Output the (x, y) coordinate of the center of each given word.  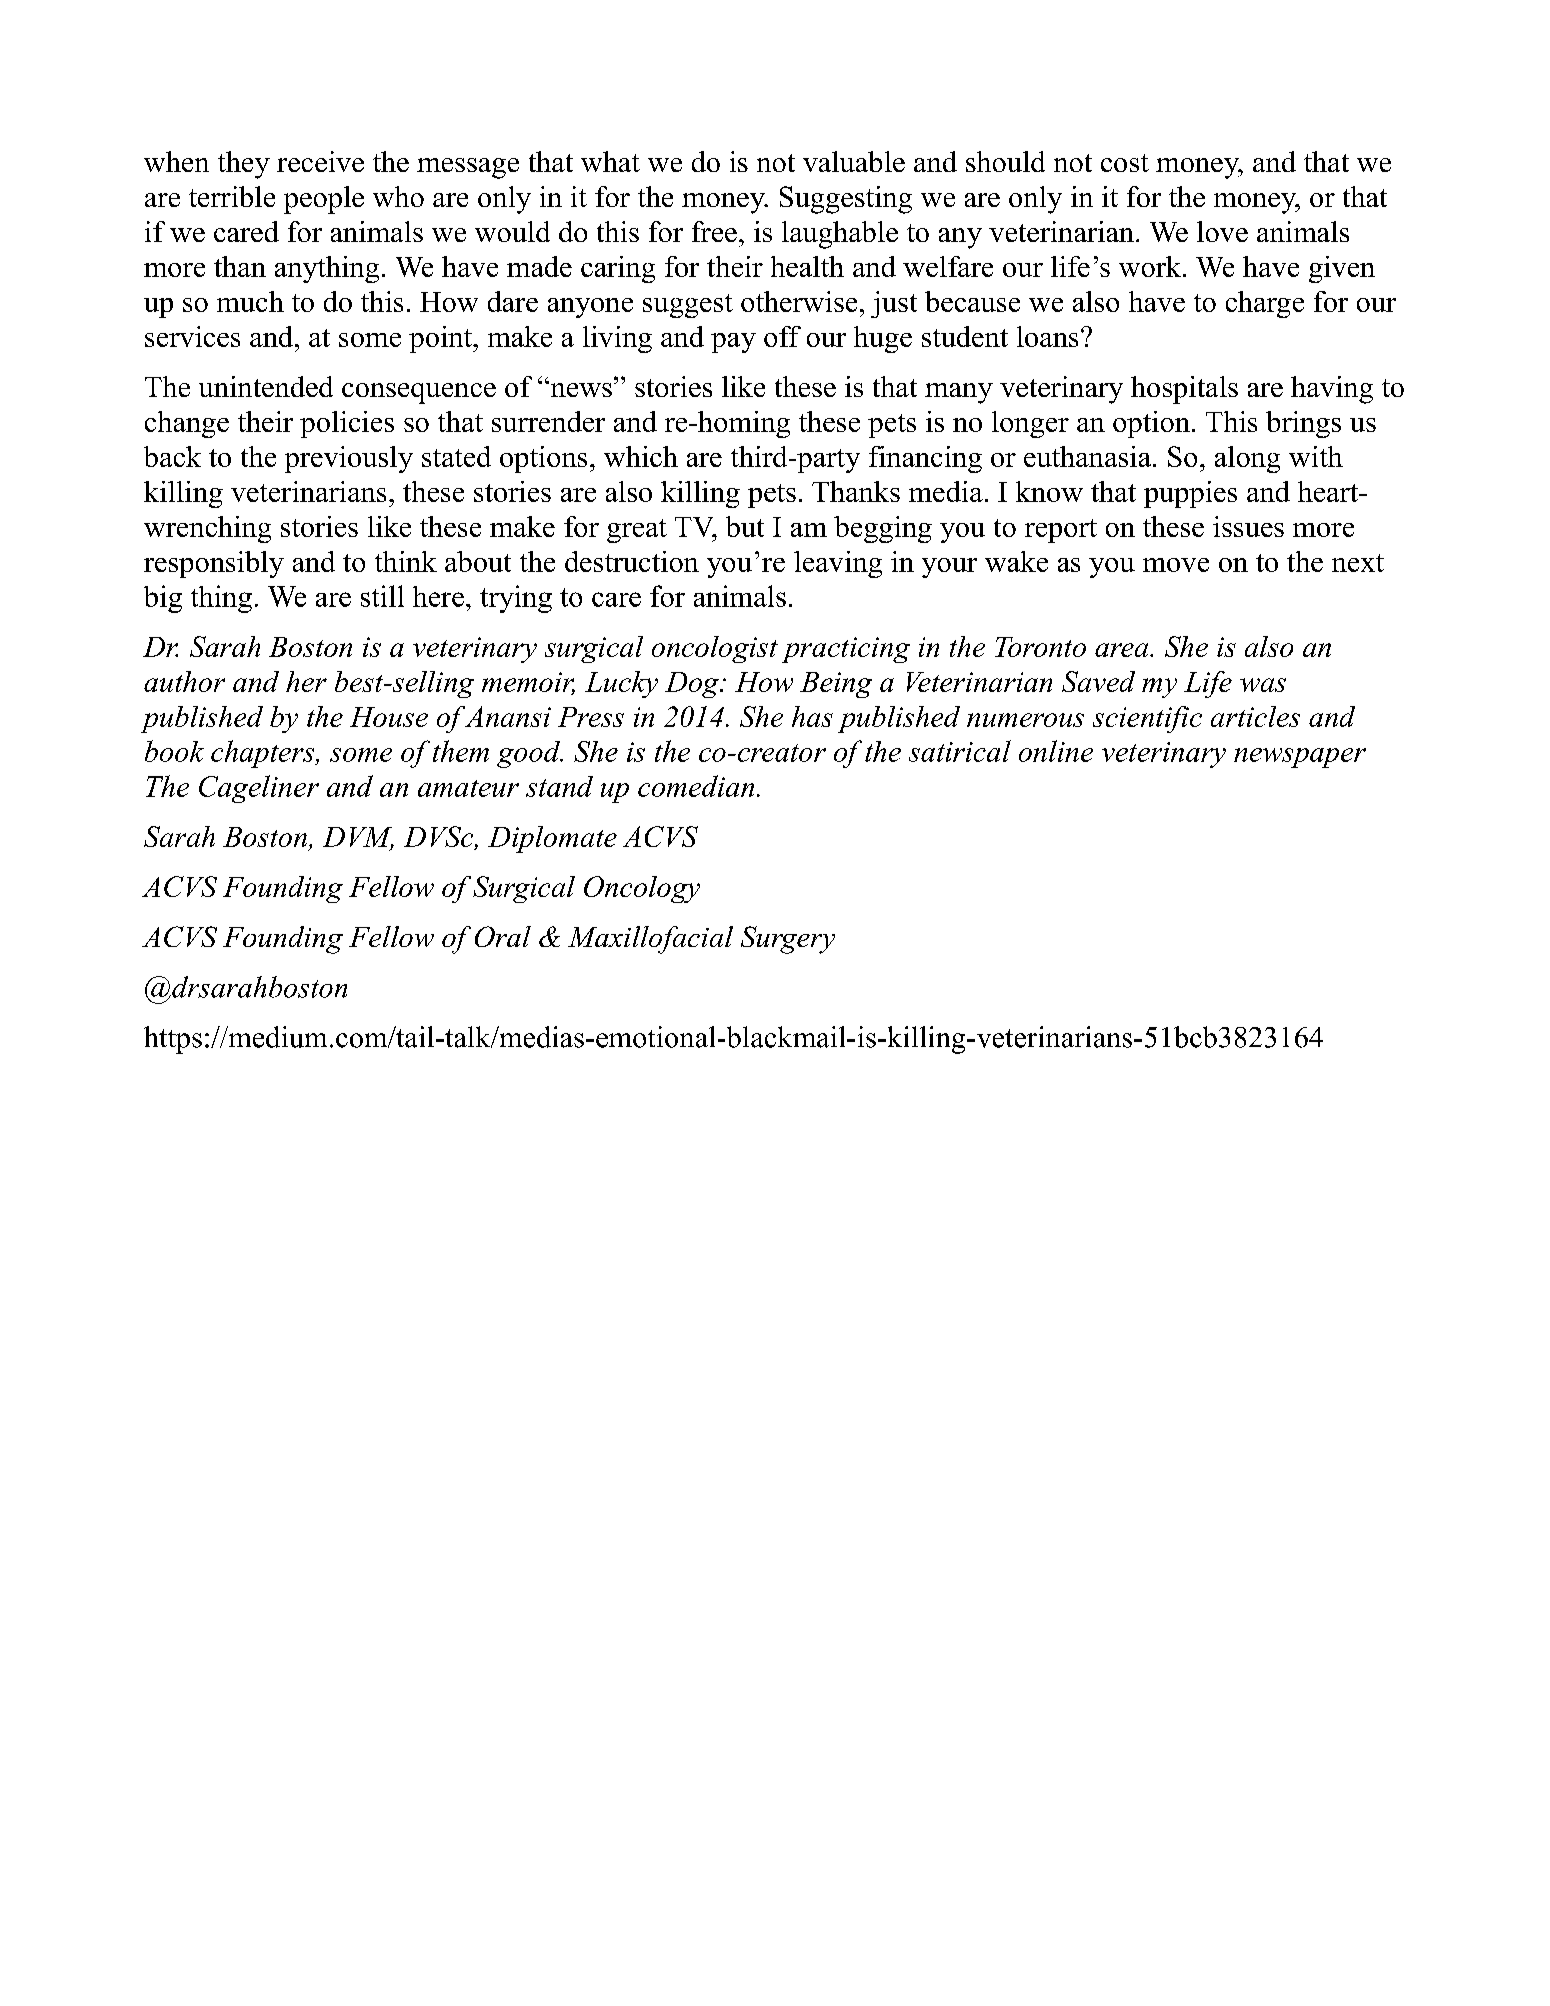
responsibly (214, 564)
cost (1125, 163)
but (745, 526)
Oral (503, 936)
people (324, 200)
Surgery (788, 940)
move (1176, 565)
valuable (854, 161)
